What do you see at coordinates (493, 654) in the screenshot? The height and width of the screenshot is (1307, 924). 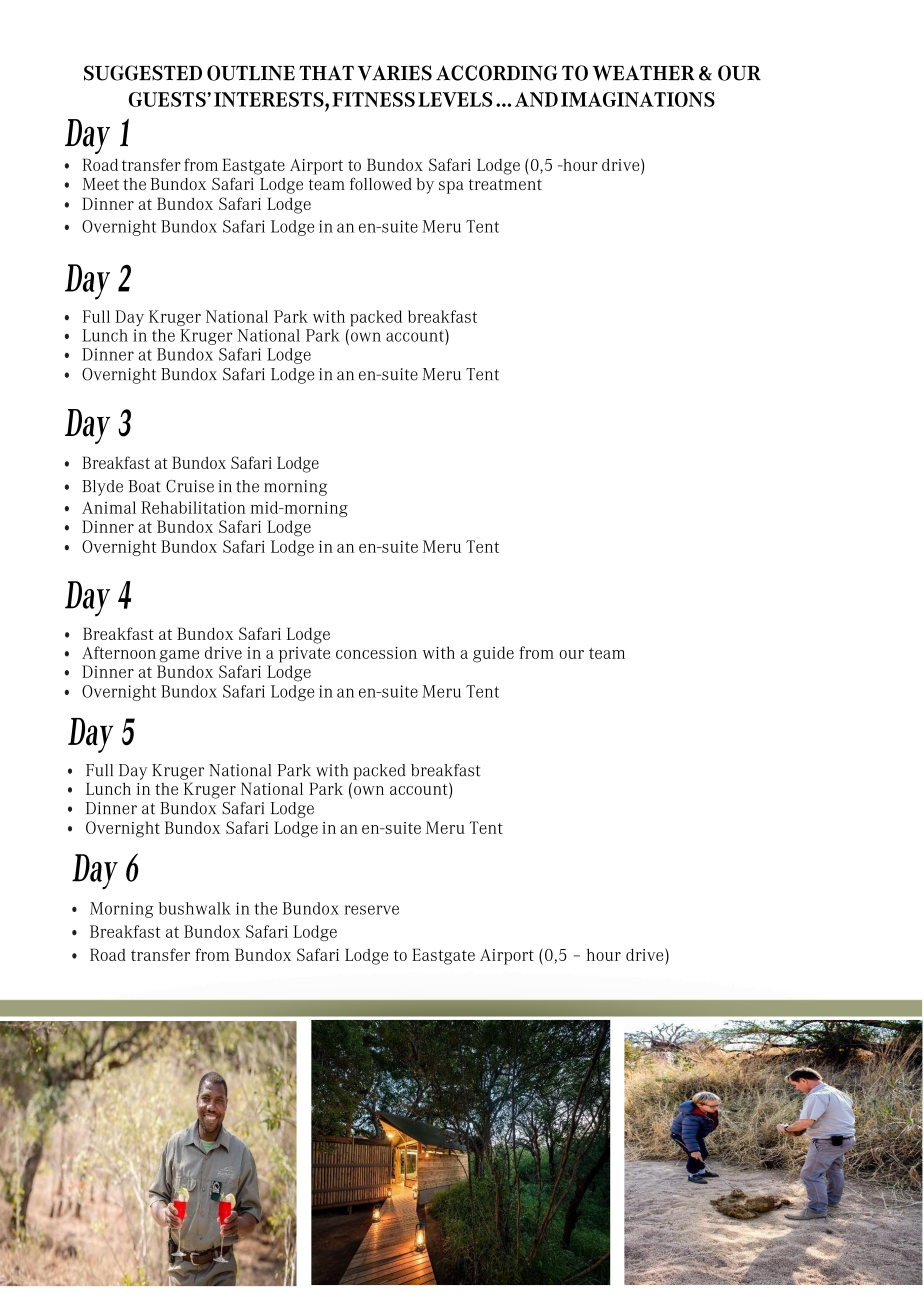 I see `guide` at bounding box center [493, 654].
